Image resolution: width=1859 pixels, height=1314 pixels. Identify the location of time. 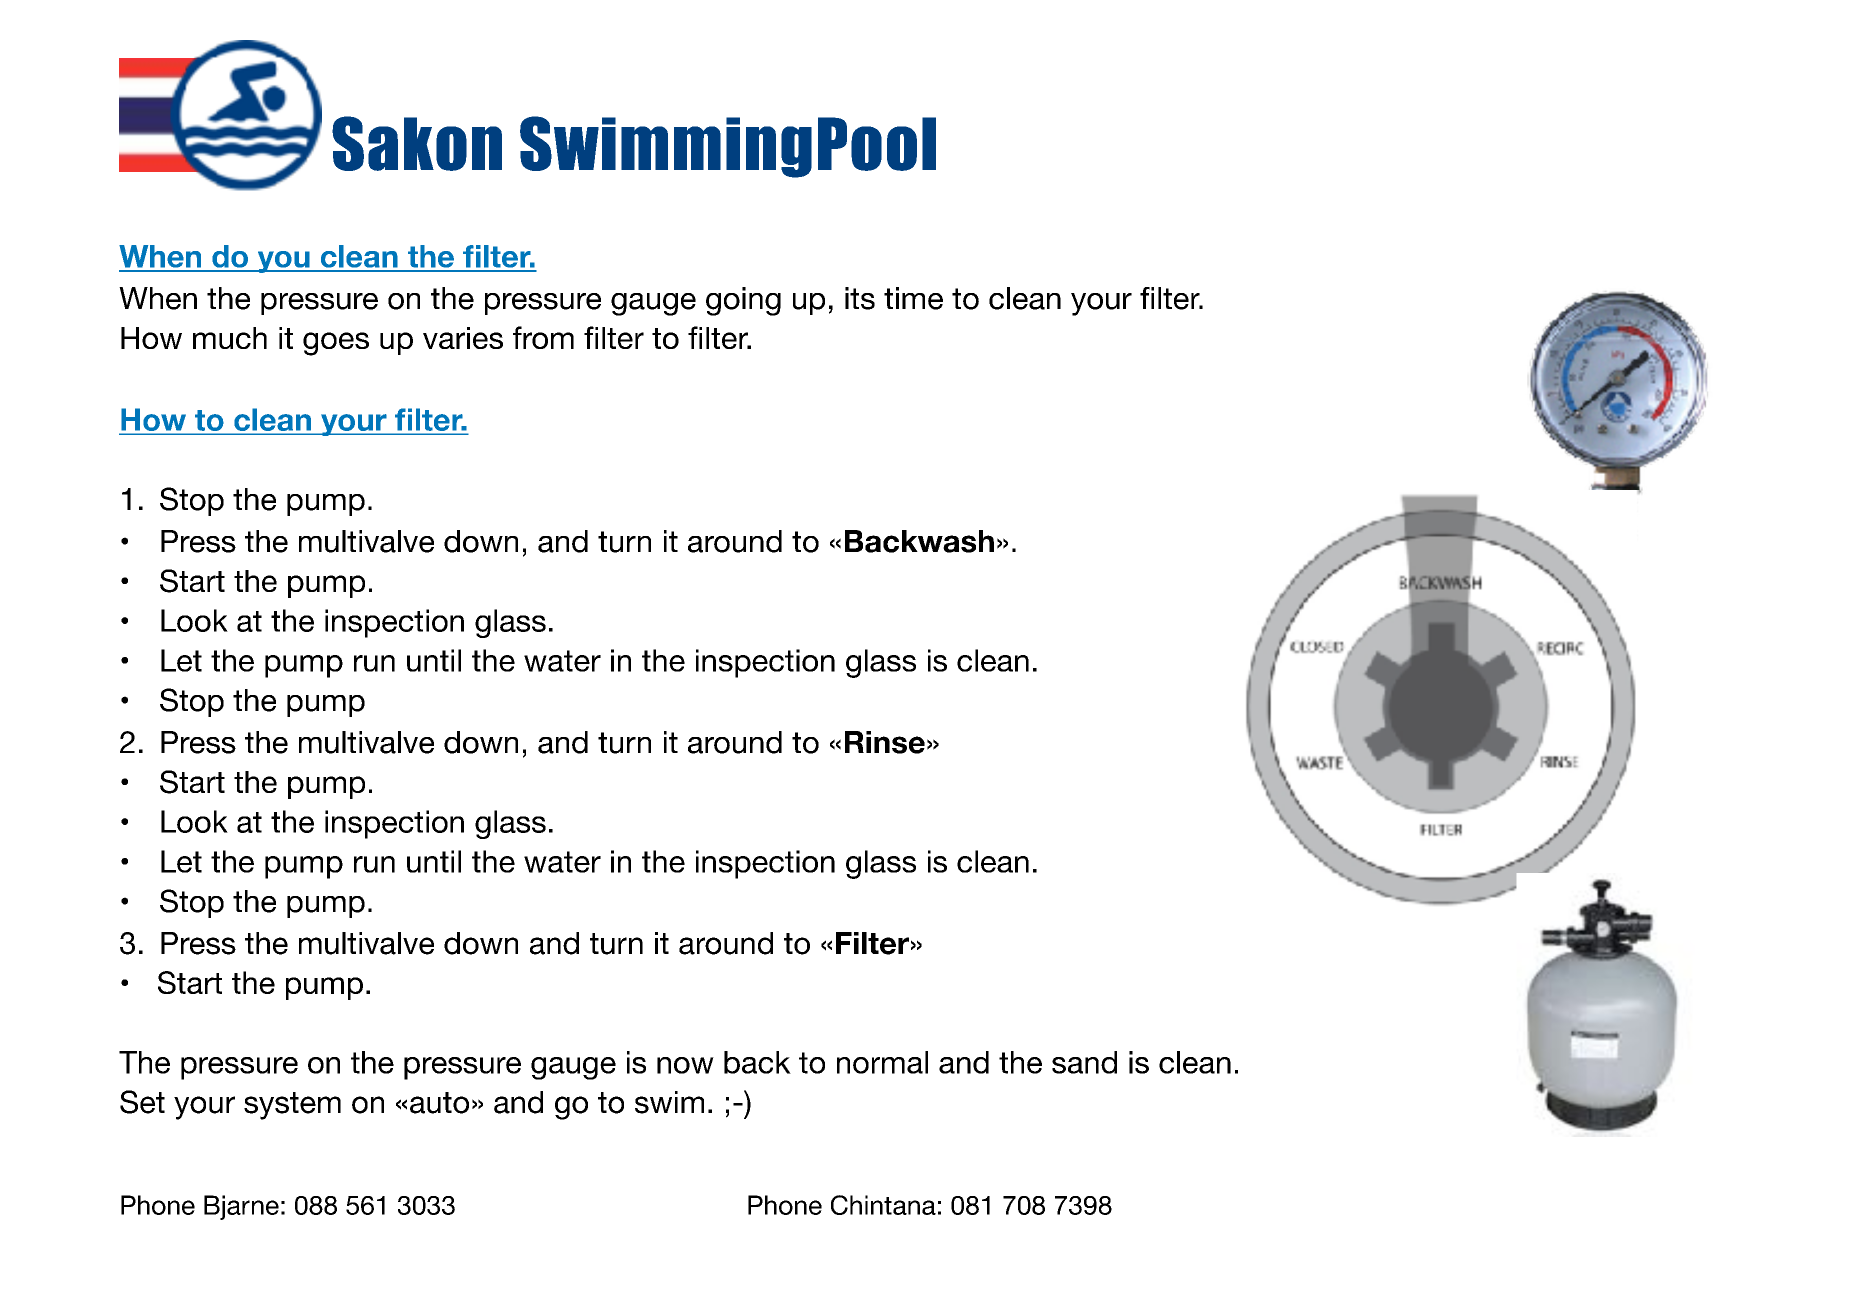
(913, 298).
